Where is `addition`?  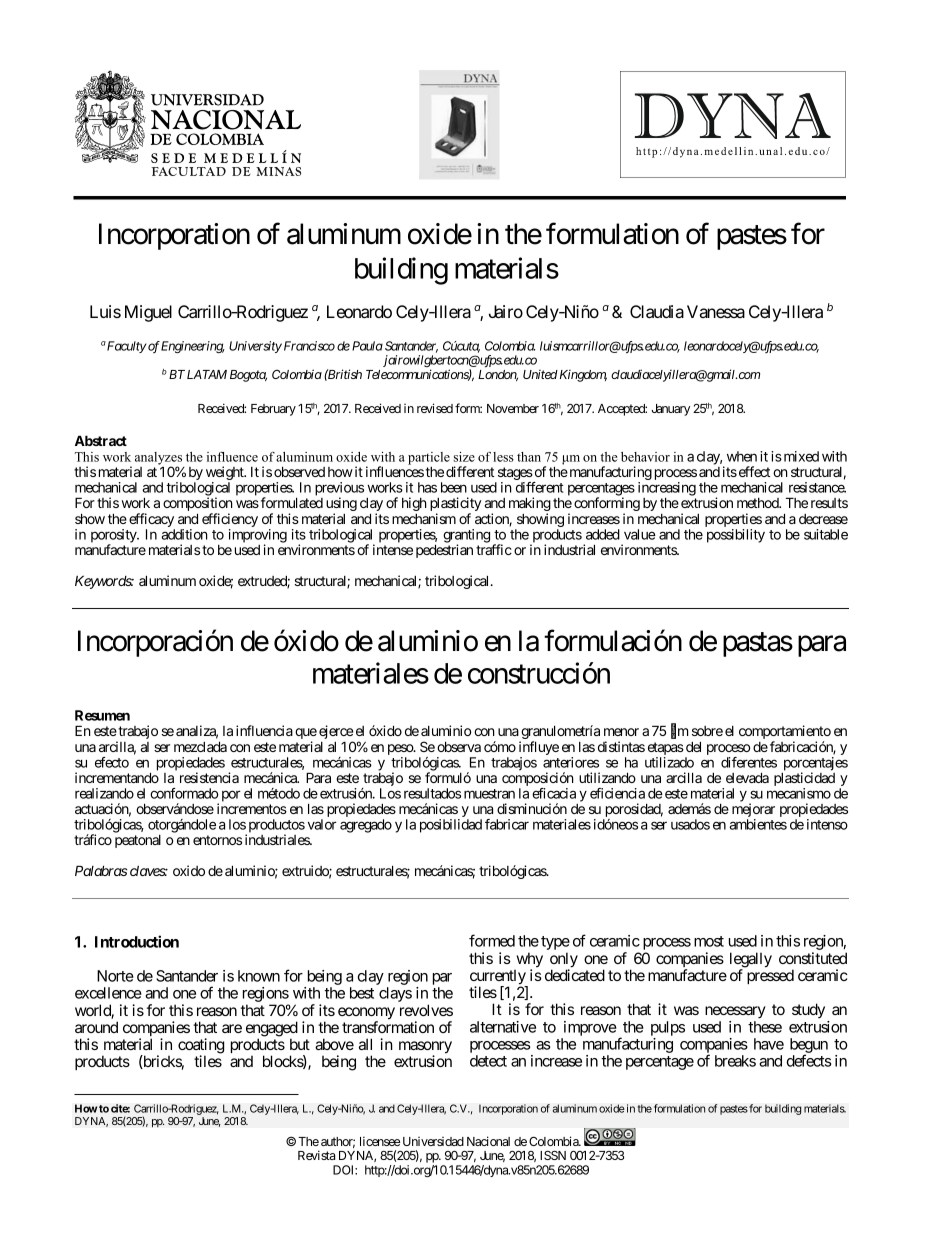 addition is located at coordinates (184, 534).
